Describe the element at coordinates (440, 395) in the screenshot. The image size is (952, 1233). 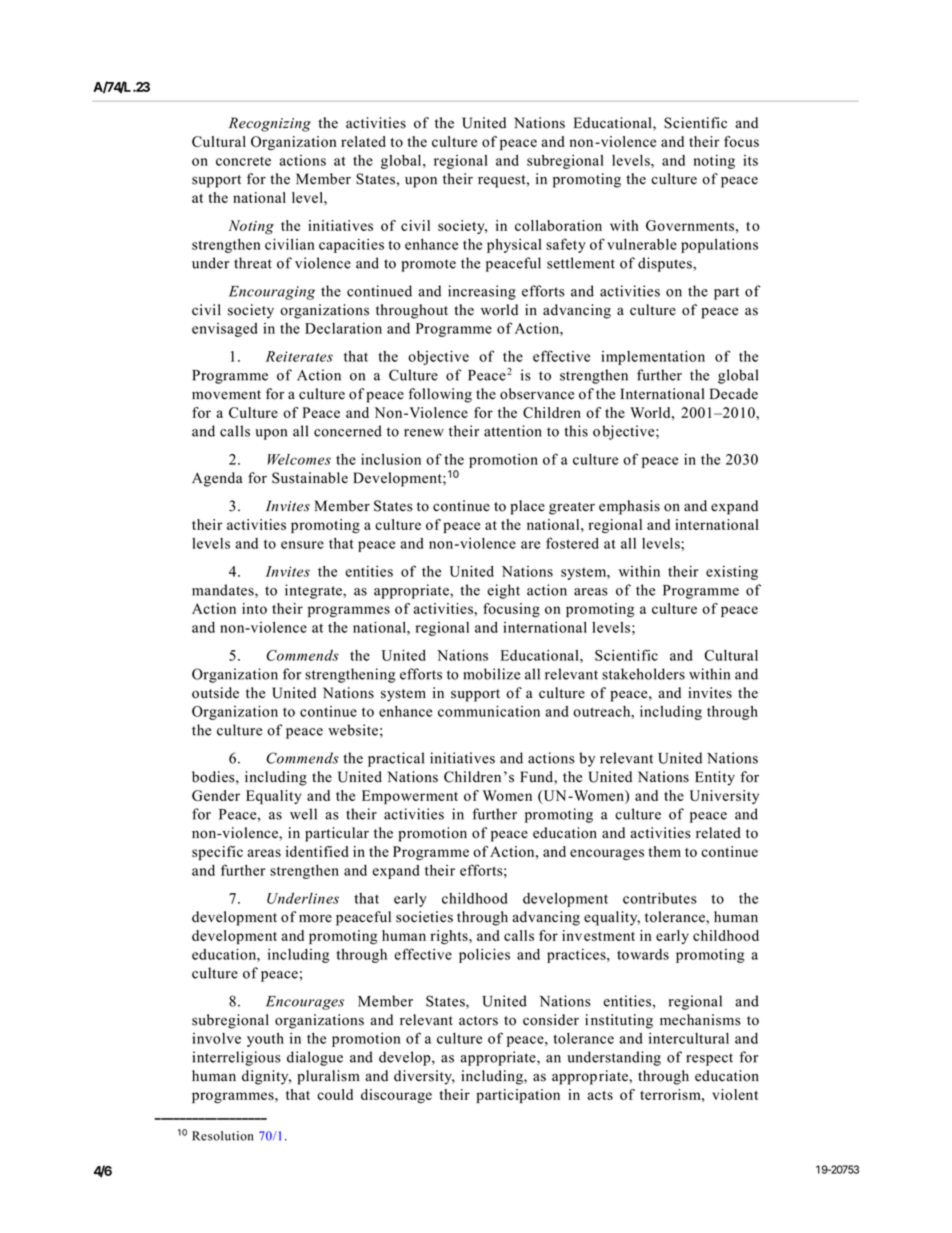
I see `following` at that location.
